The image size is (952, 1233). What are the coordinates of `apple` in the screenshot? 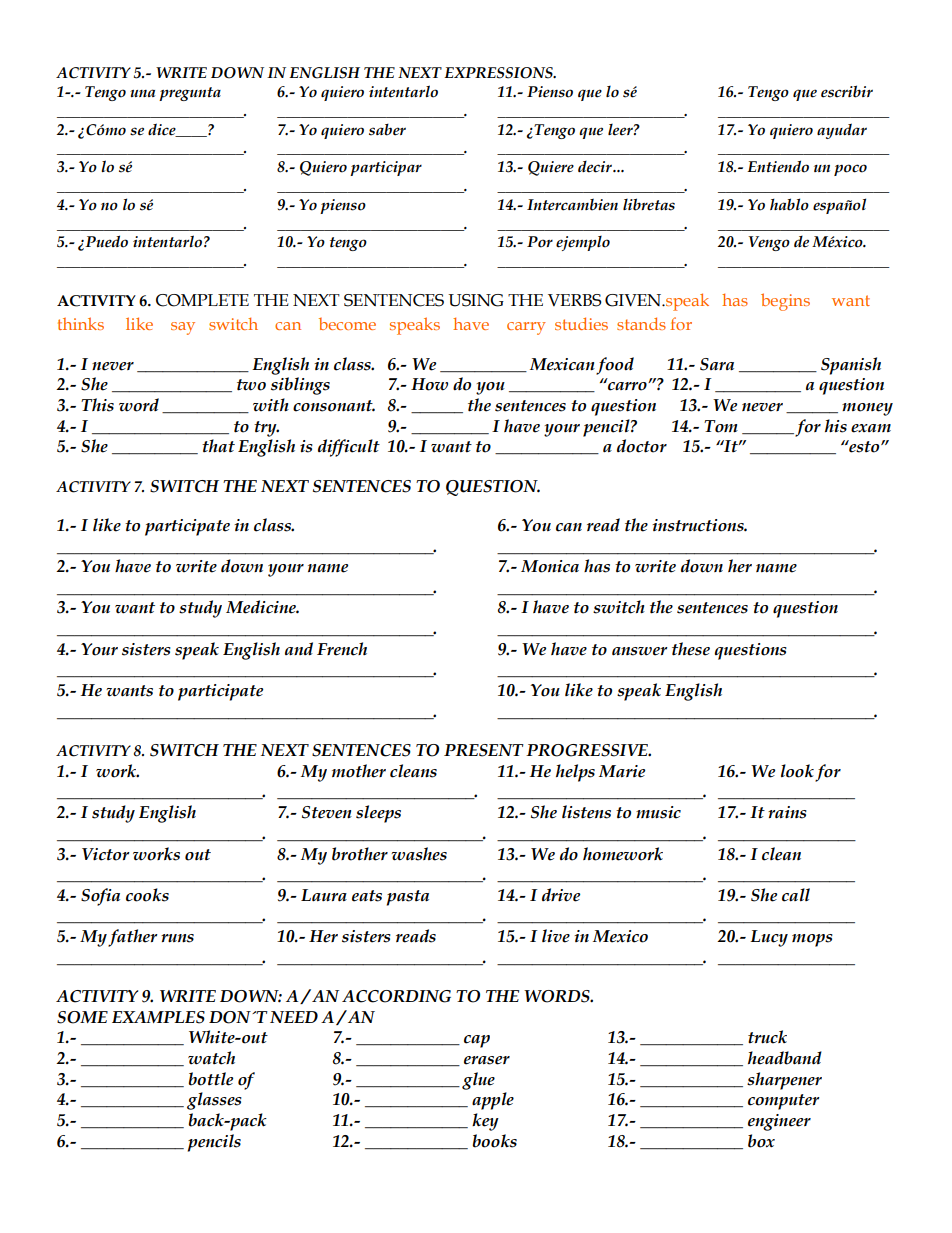 It's located at (493, 1101).
